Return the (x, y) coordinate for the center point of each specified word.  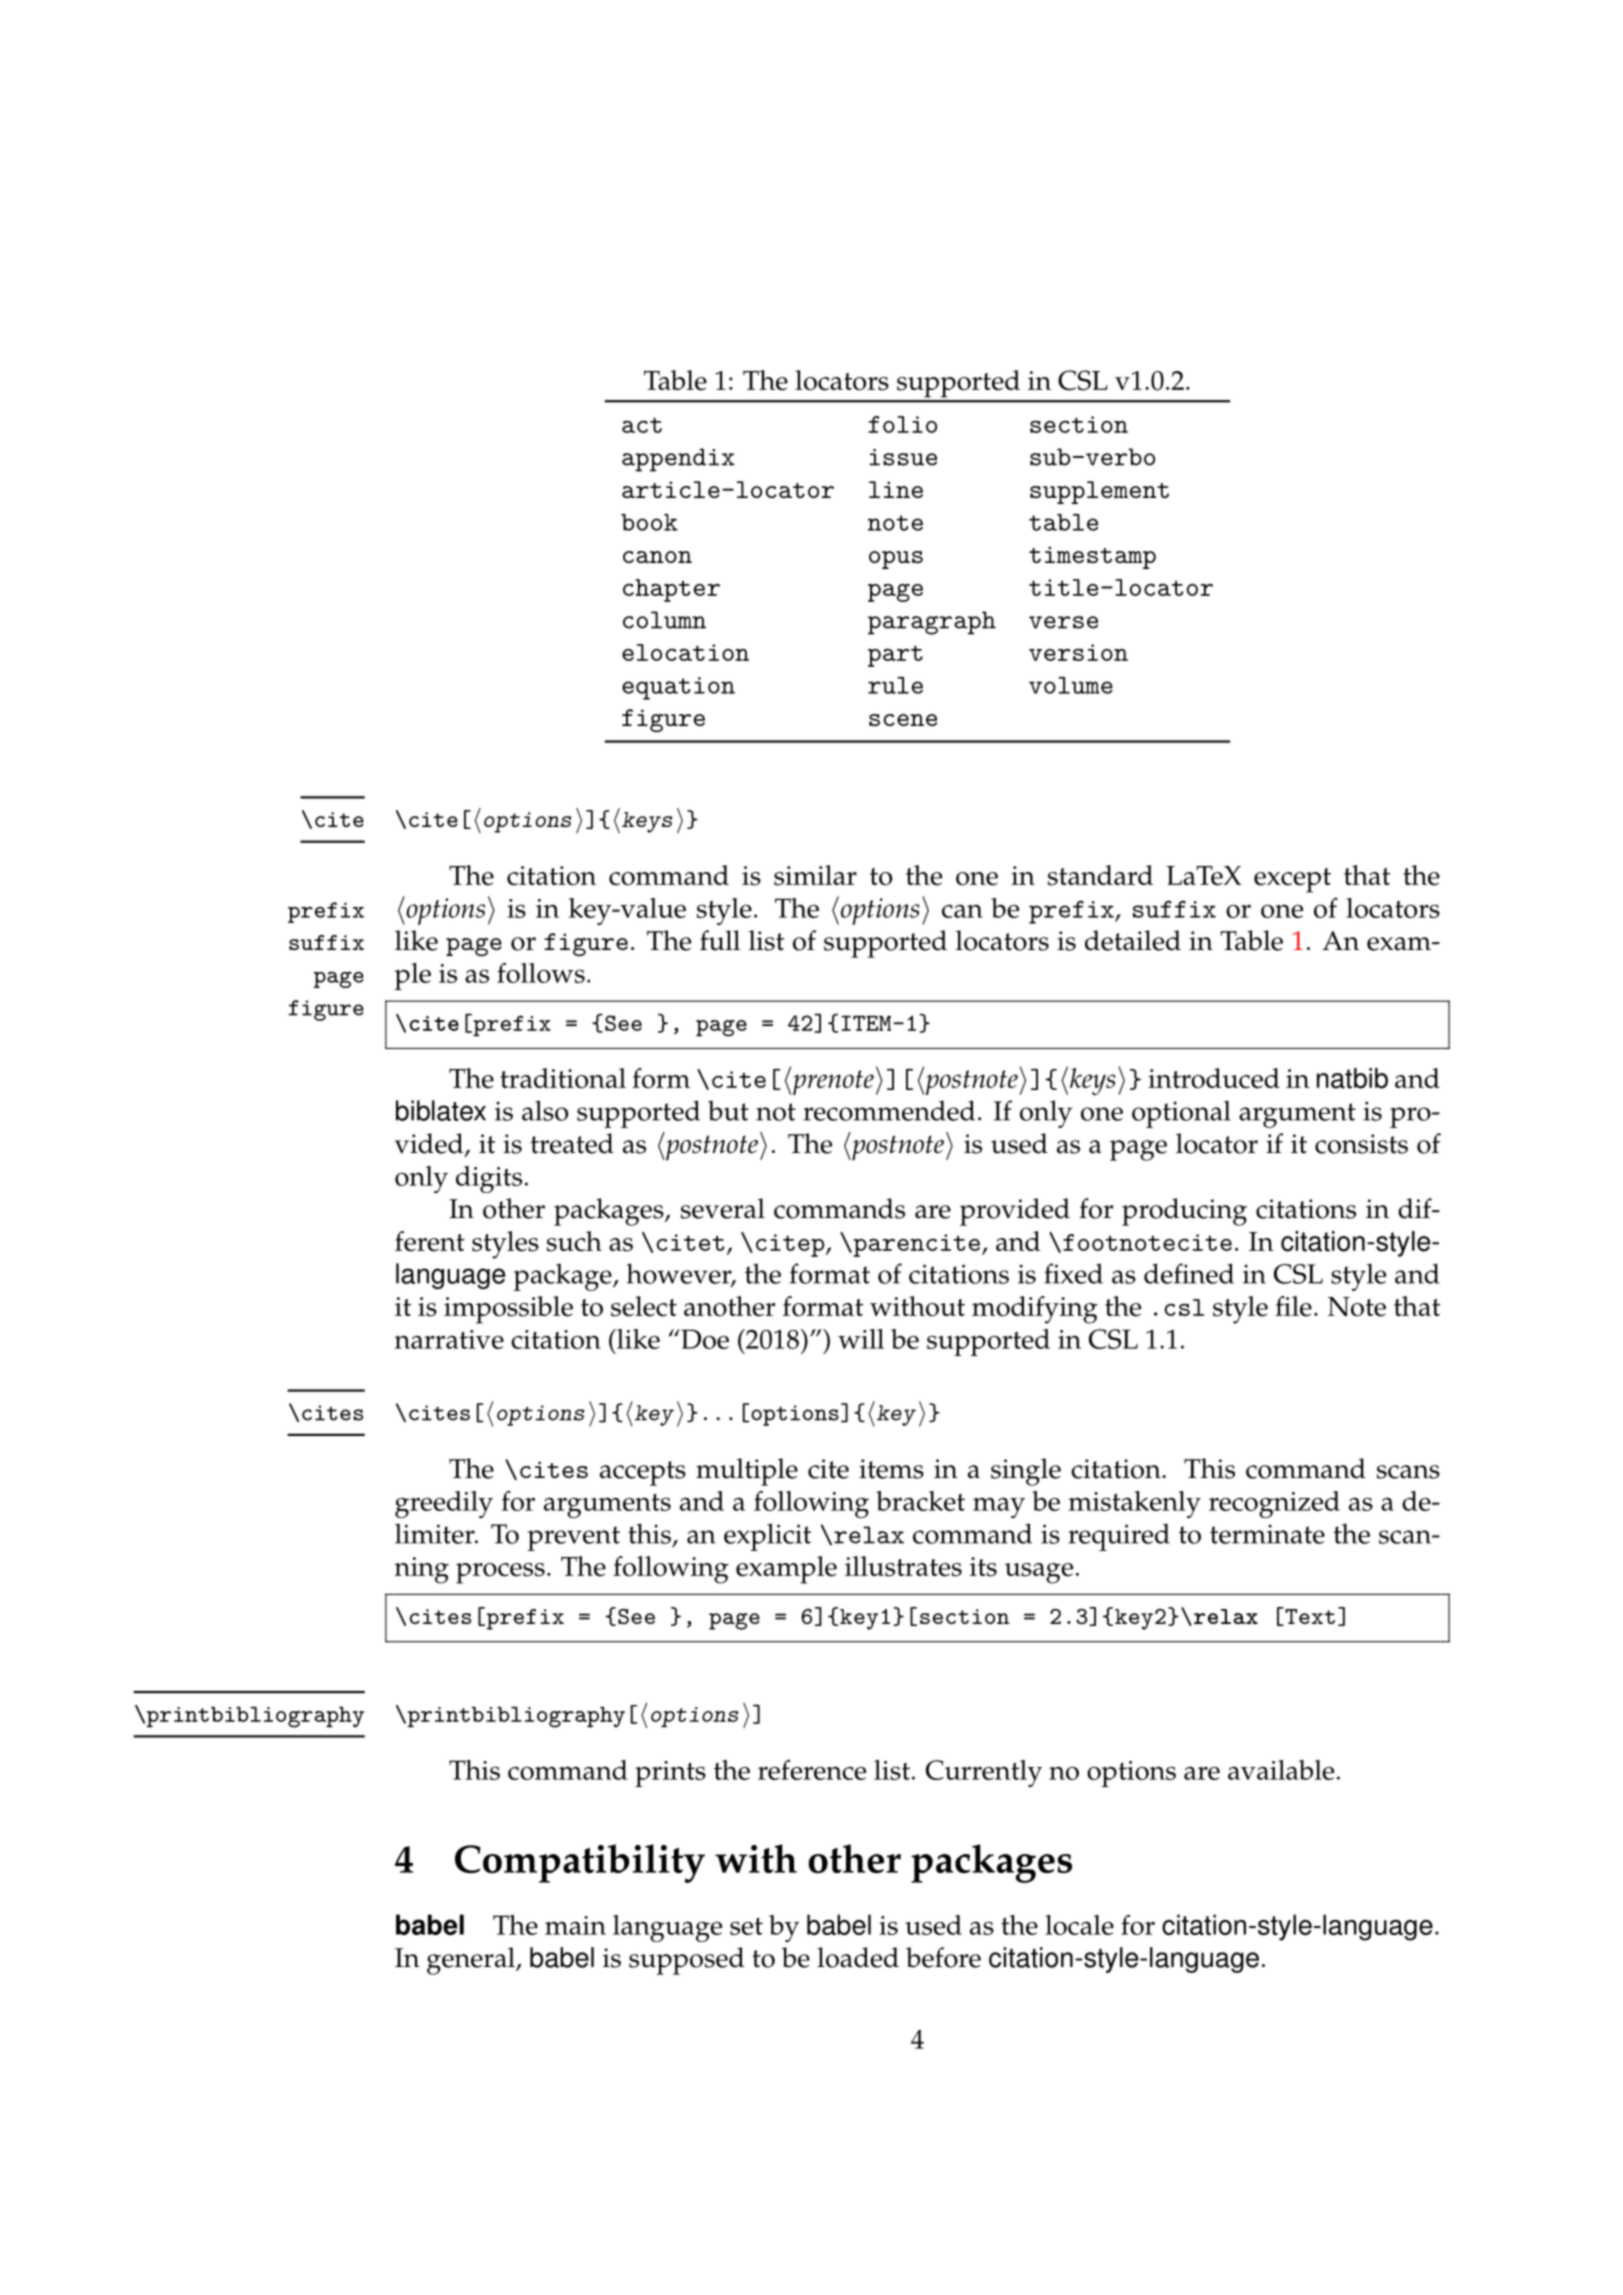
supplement (1099, 492)
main (575, 1925)
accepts (643, 1473)
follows (541, 973)
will (861, 1339)
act (642, 425)
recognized (1274, 1504)
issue (903, 457)
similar (815, 875)
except (1292, 880)
